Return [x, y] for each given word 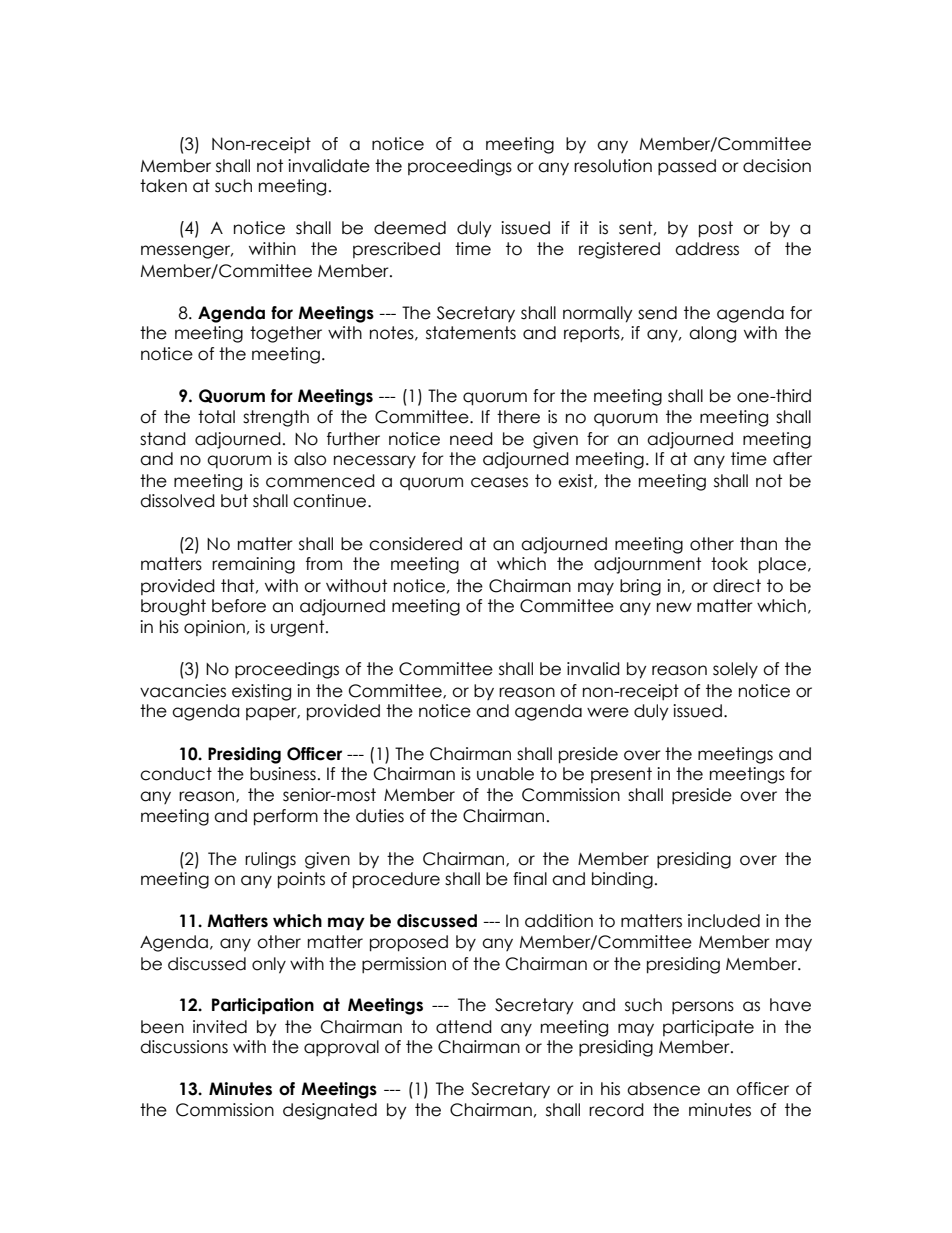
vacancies [183, 691]
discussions [184, 1047]
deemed [410, 228]
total [216, 417]
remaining [253, 565]
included [724, 921]
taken [163, 186]
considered [415, 544]
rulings [270, 860]
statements [471, 333]
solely [735, 670]
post [716, 229]
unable [505, 774]
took [729, 564]
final [530, 879]
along [712, 334]
